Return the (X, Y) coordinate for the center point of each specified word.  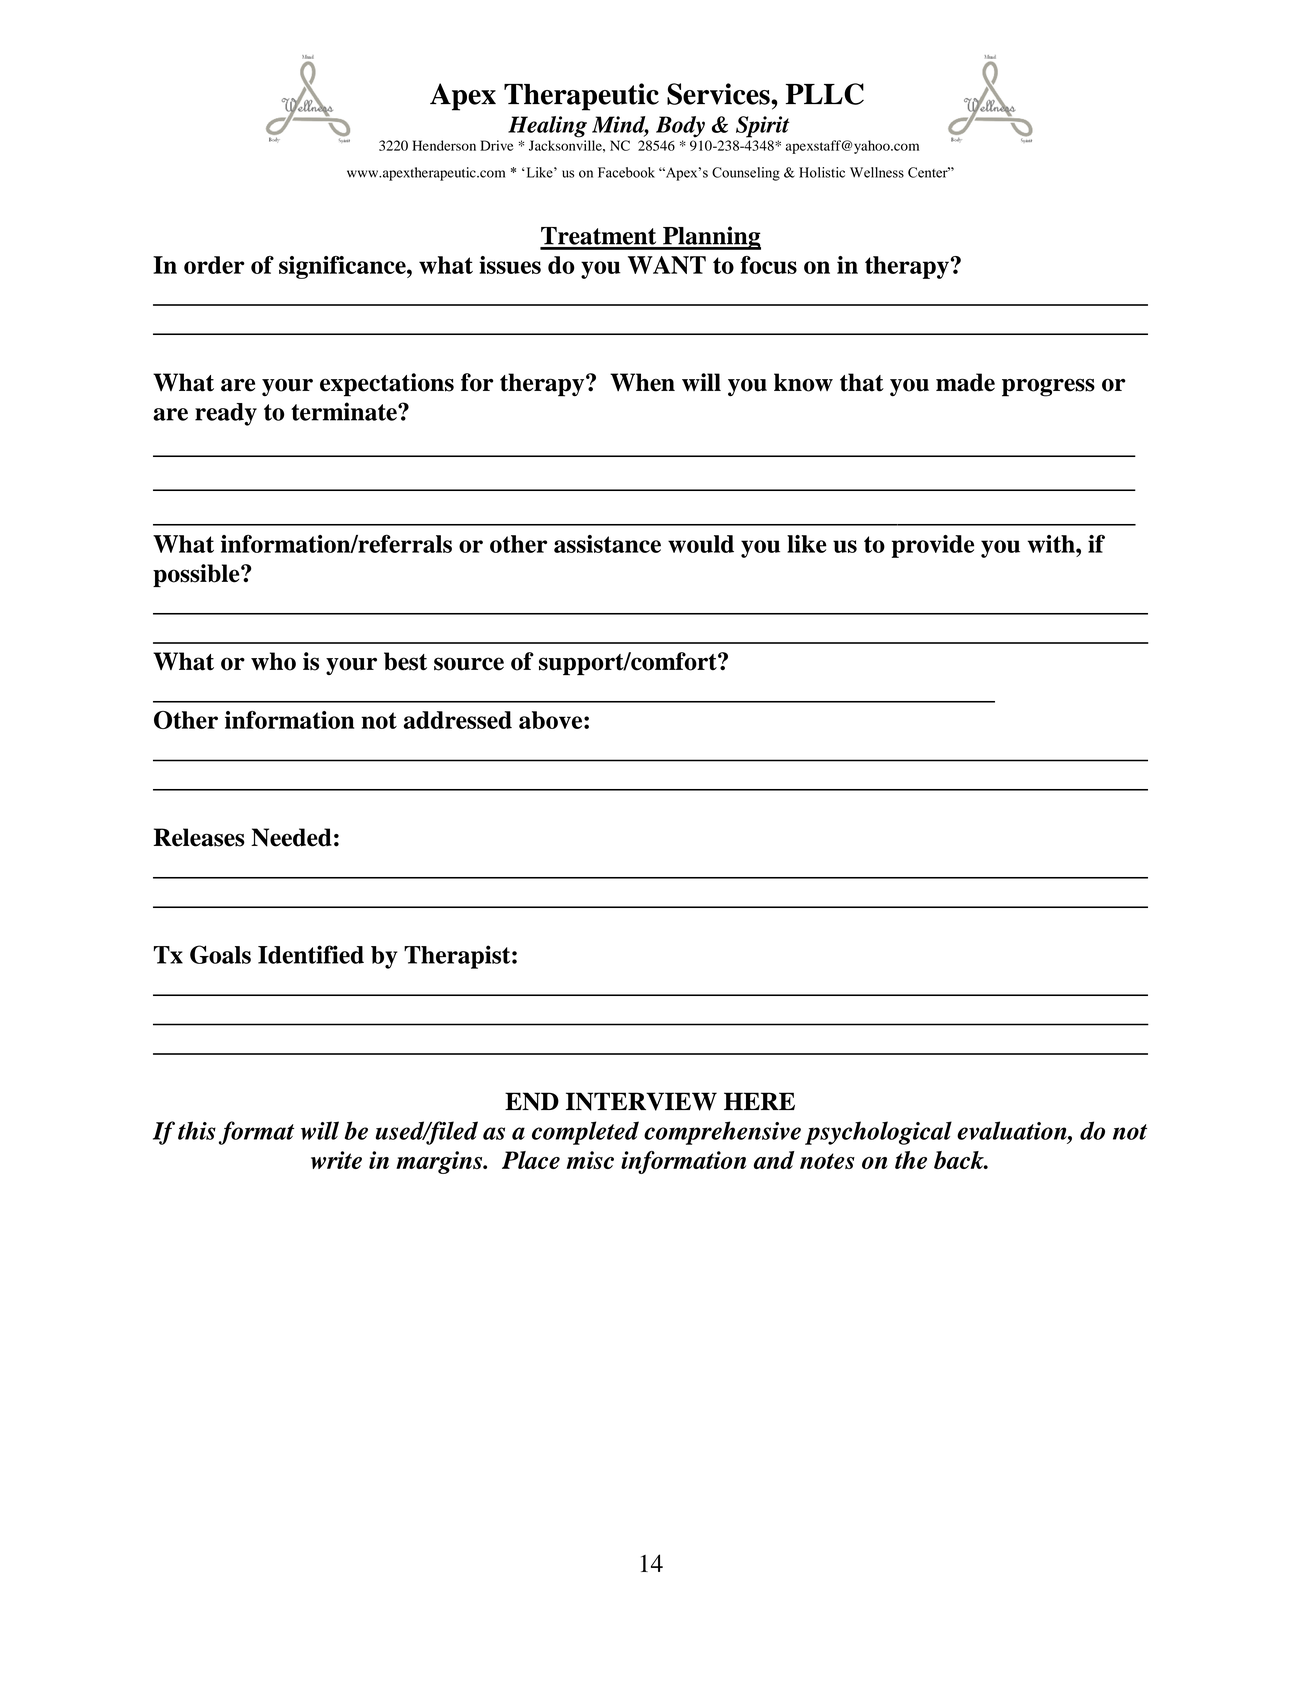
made (965, 382)
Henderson (444, 145)
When (642, 382)
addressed (458, 720)
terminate (345, 411)
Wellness (877, 172)
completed (585, 1133)
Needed (291, 837)
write (336, 1160)
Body (680, 127)
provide (933, 546)
